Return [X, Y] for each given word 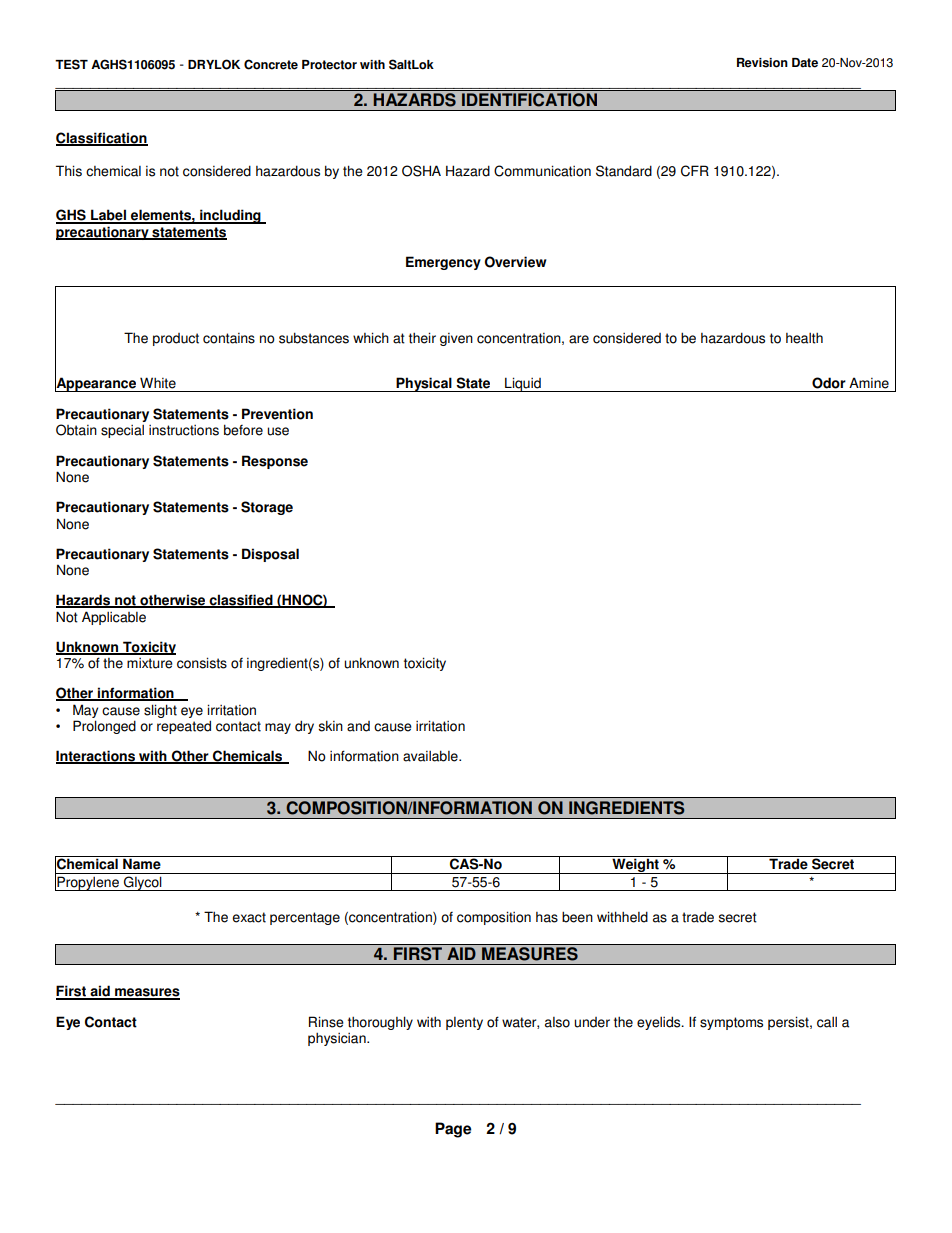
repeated [184, 727]
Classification [102, 139]
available [431, 756]
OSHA [421, 171]
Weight [635, 866]
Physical [424, 384]
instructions [184, 430]
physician [338, 1039]
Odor [829, 383]
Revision [762, 63]
